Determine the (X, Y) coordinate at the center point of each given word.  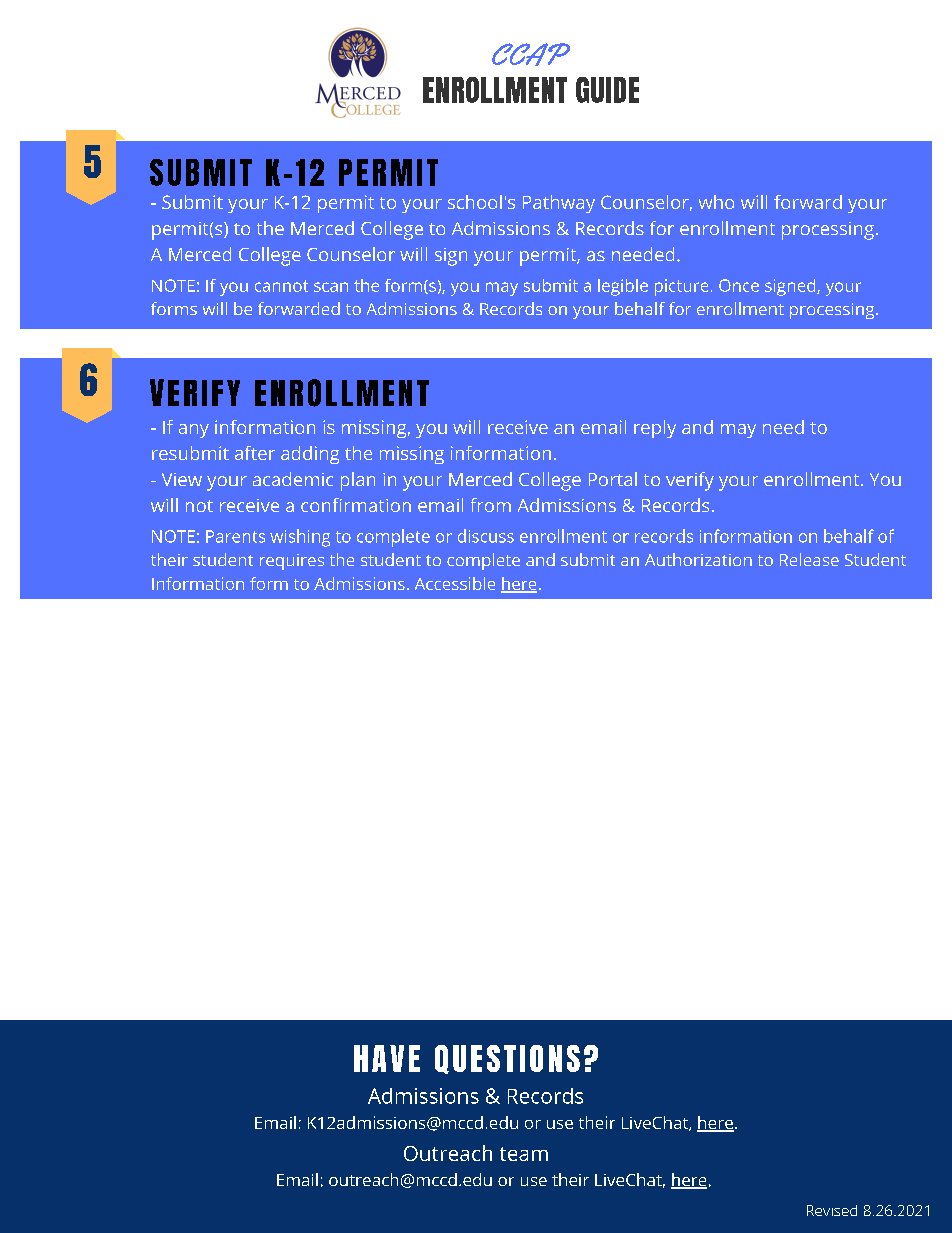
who (716, 202)
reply (655, 429)
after (255, 453)
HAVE (387, 1058)
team (524, 1154)
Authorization (698, 559)
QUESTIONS (507, 1059)
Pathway (559, 204)
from (491, 505)
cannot (281, 286)
